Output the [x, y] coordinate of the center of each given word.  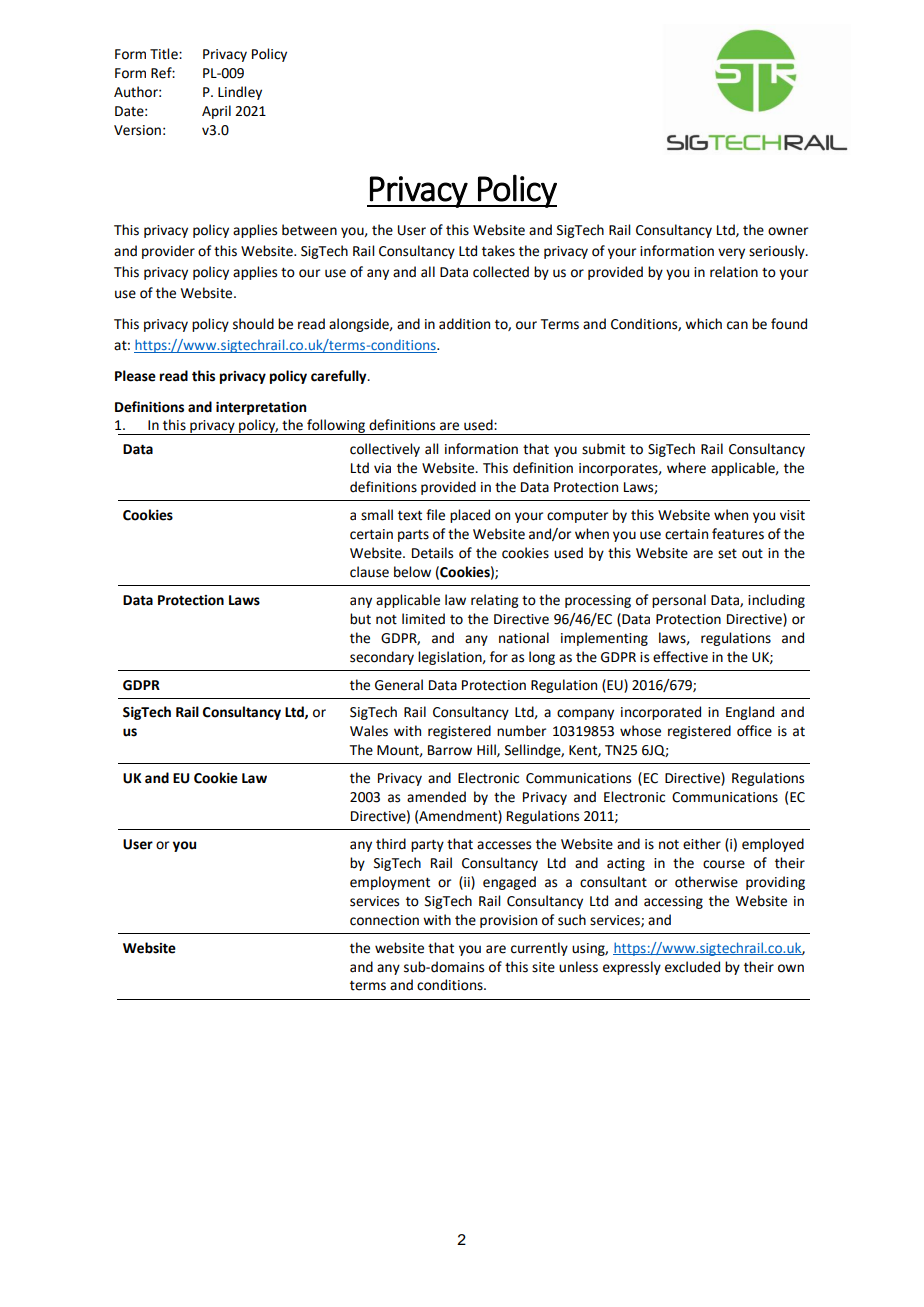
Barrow [450, 750]
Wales [369, 731]
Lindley [240, 93]
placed [470, 516]
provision [508, 921]
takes [498, 251]
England [750, 713]
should [253, 324]
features [738, 534]
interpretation [261, 408]
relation [734, 272]
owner [788, 231]
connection [384, 920]
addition [464, 324]
